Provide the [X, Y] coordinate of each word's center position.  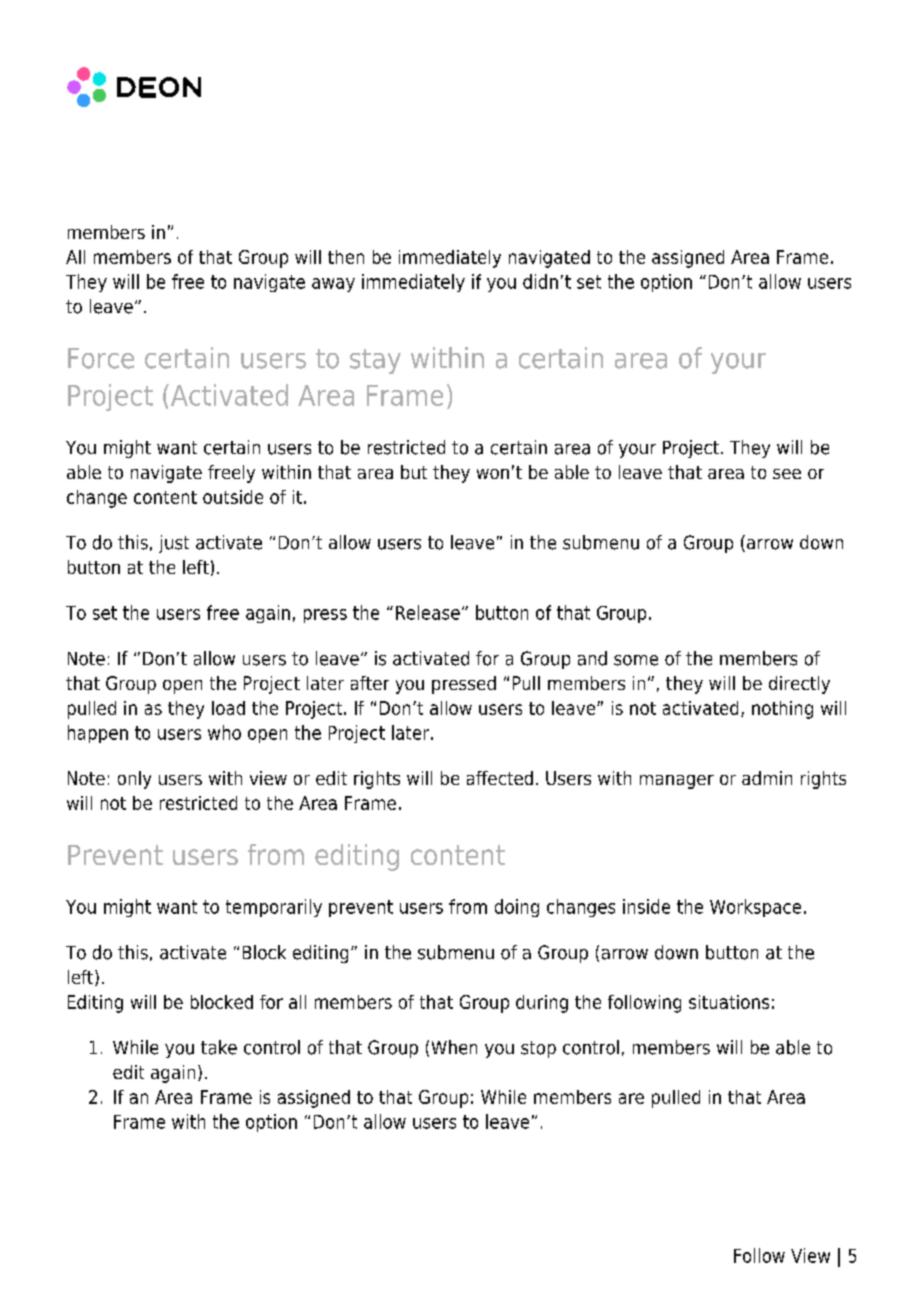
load [228, 708]
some [636, 660]
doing [517, 908]
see [787, 474]
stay [375, 361]
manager [677, 782]
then [346, 257]
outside [233, 497]
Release [428, 612]
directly [799, 685]
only [134, 780]
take [219, 1047]
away [333, 285]
